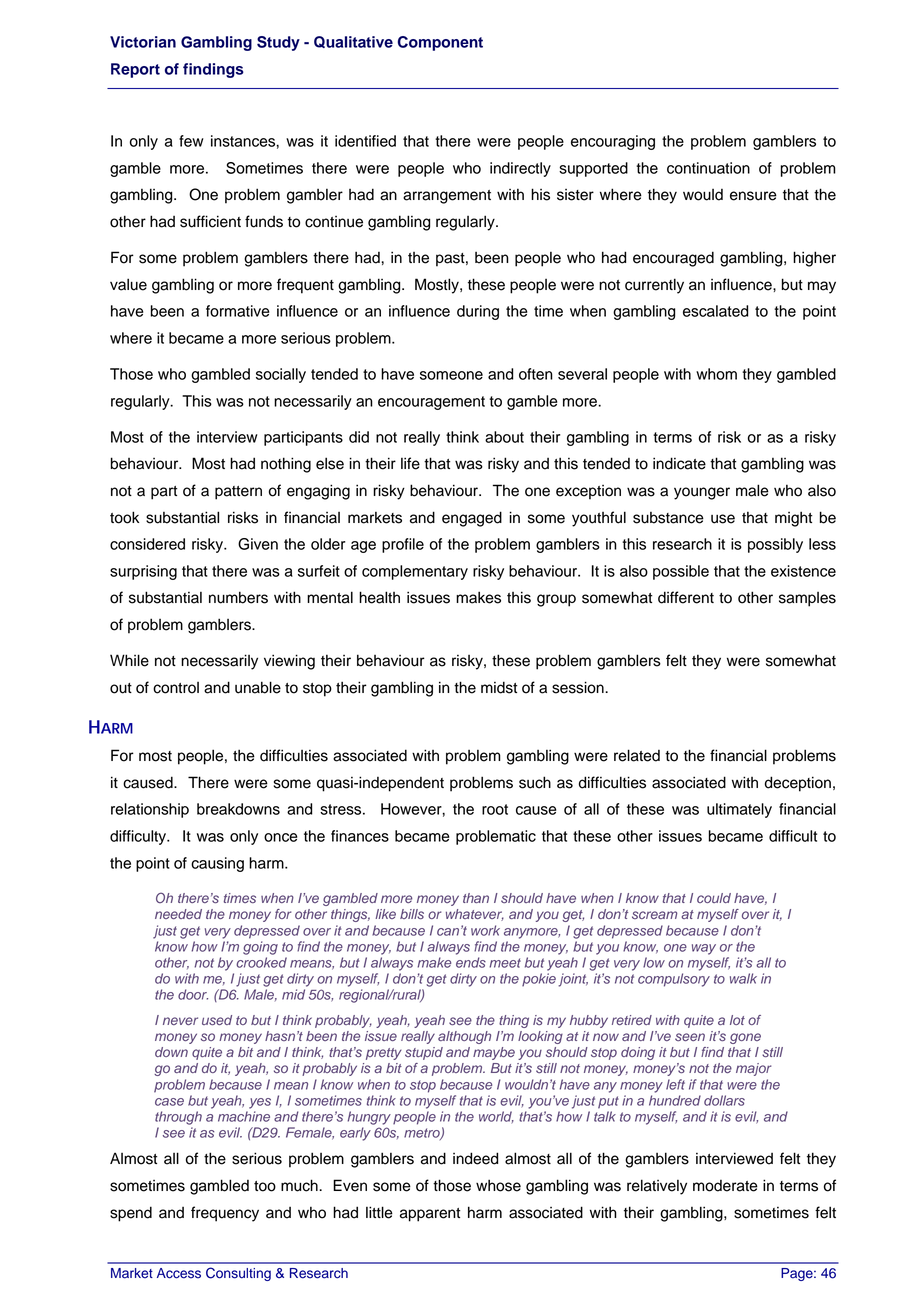  I want to click on ends, so click(471, 962).
